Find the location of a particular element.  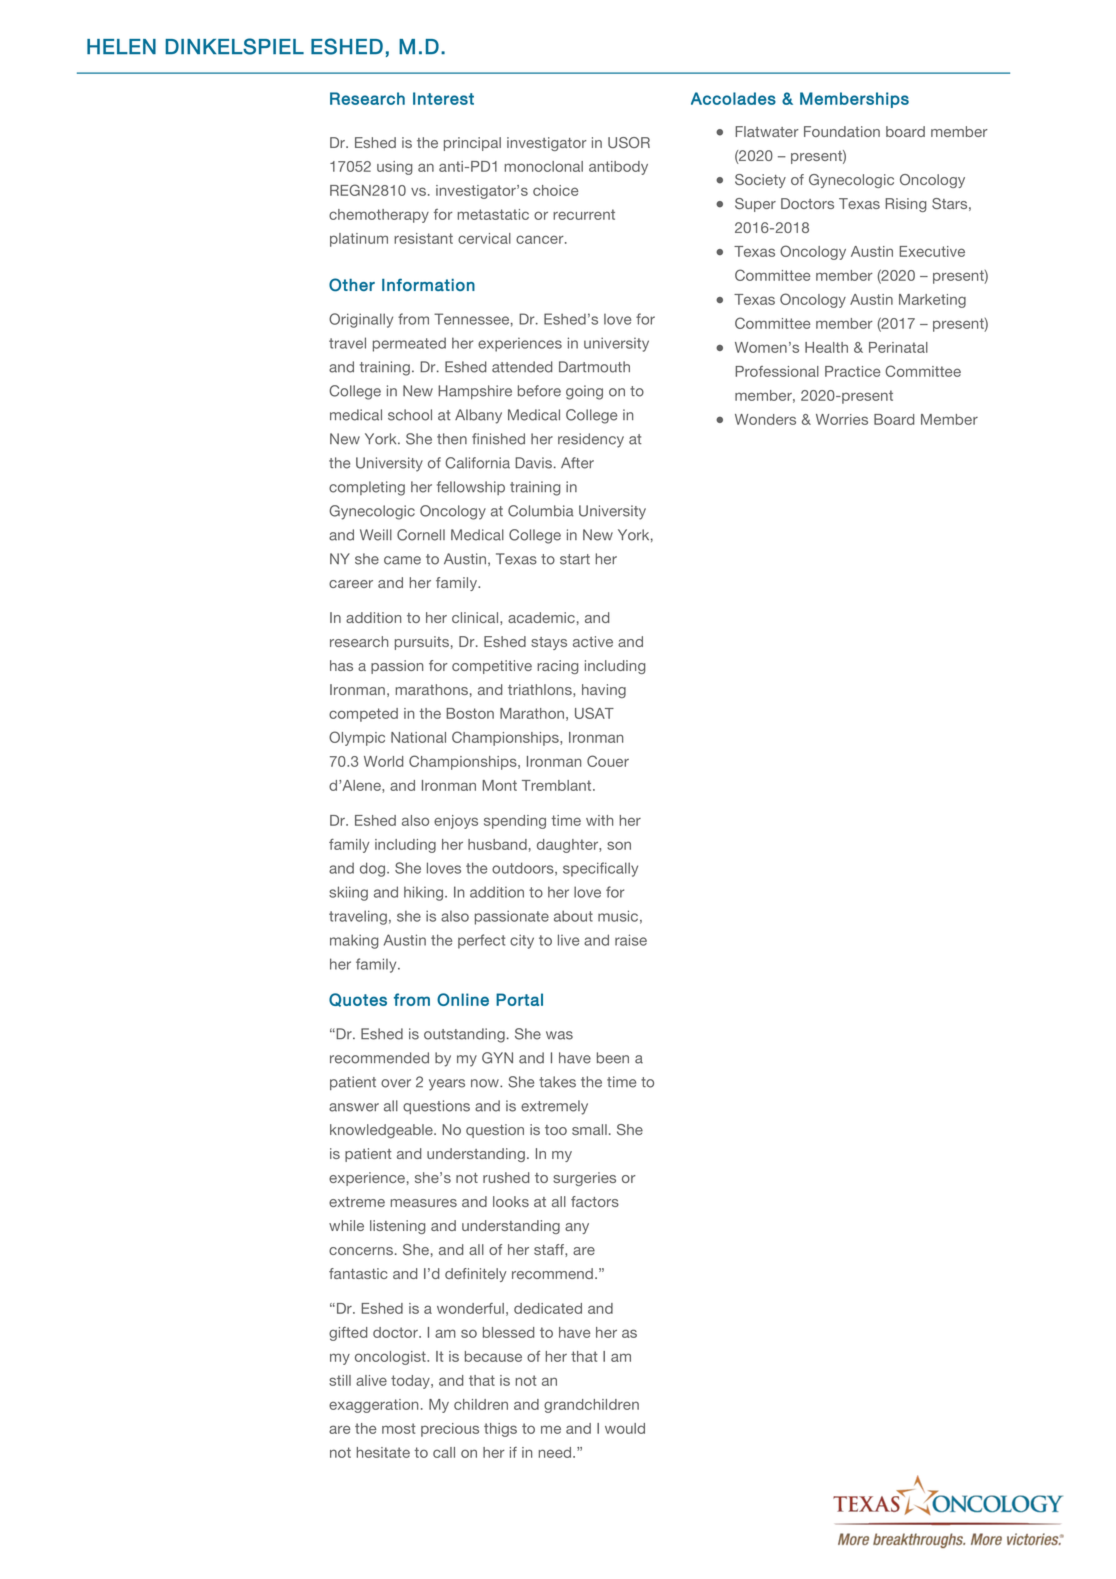

city is located at coordinates (522, 941).
